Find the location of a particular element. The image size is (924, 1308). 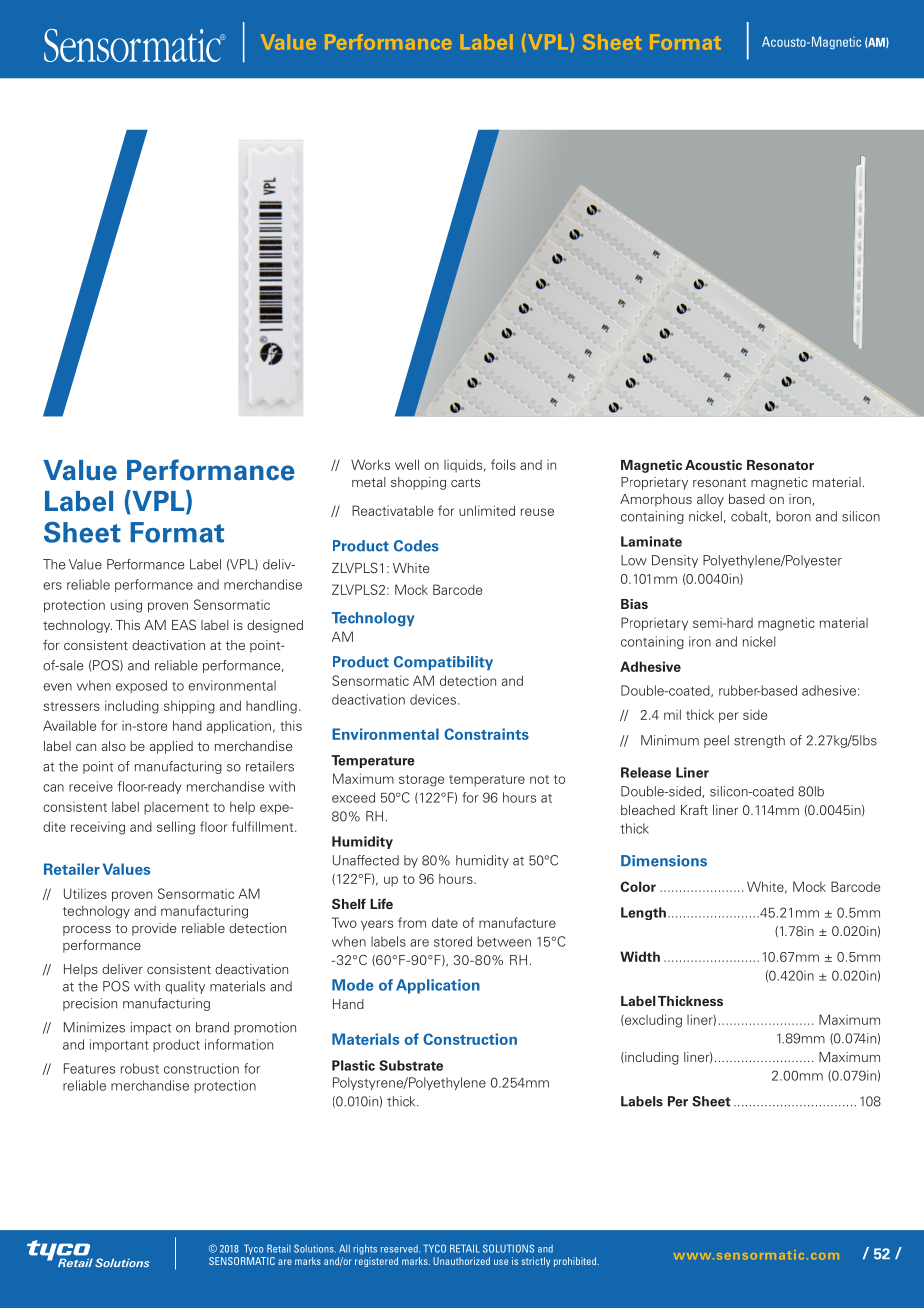

rights is located at coordinates (365, 1249).
